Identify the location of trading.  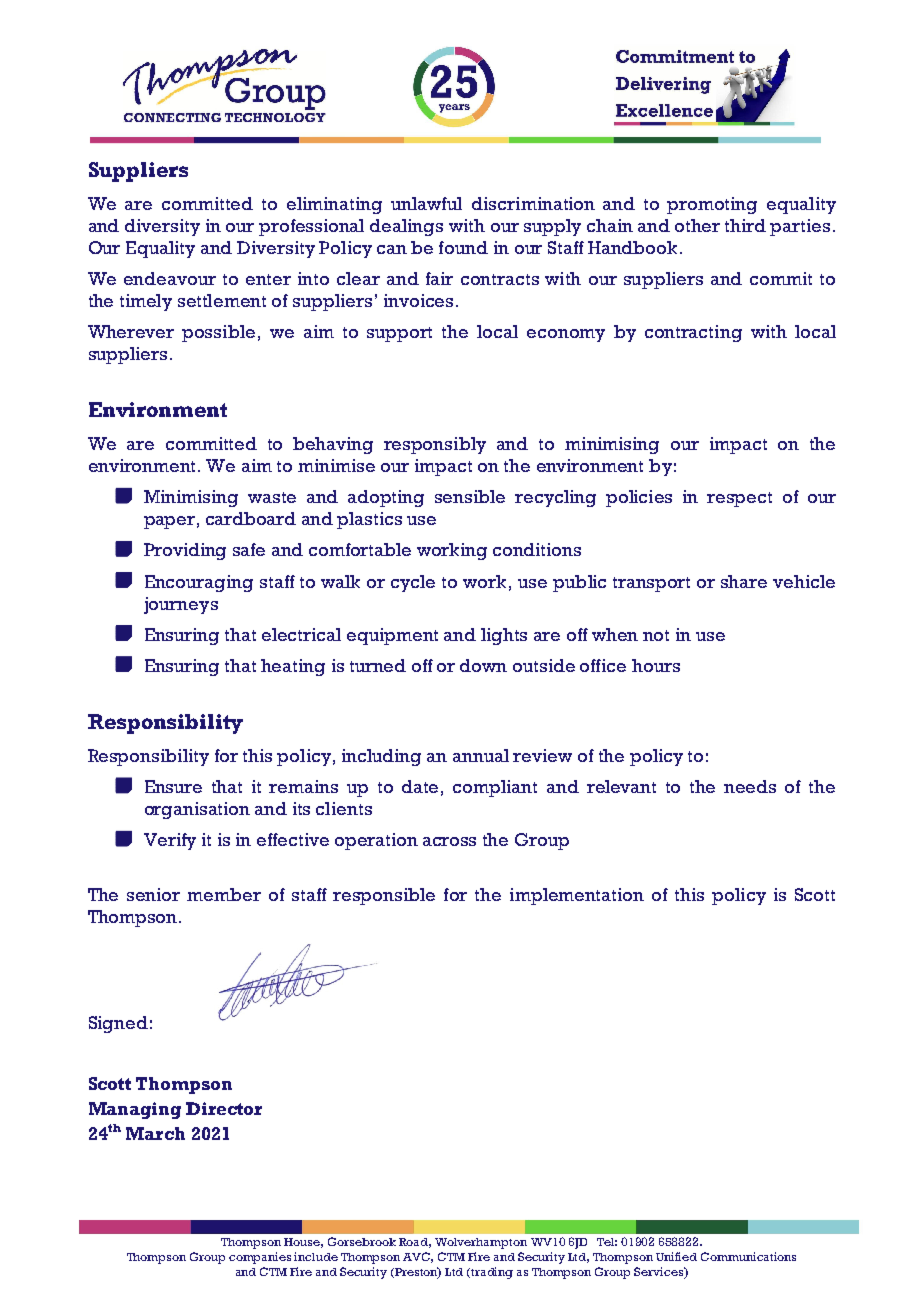
(492, 1273).
